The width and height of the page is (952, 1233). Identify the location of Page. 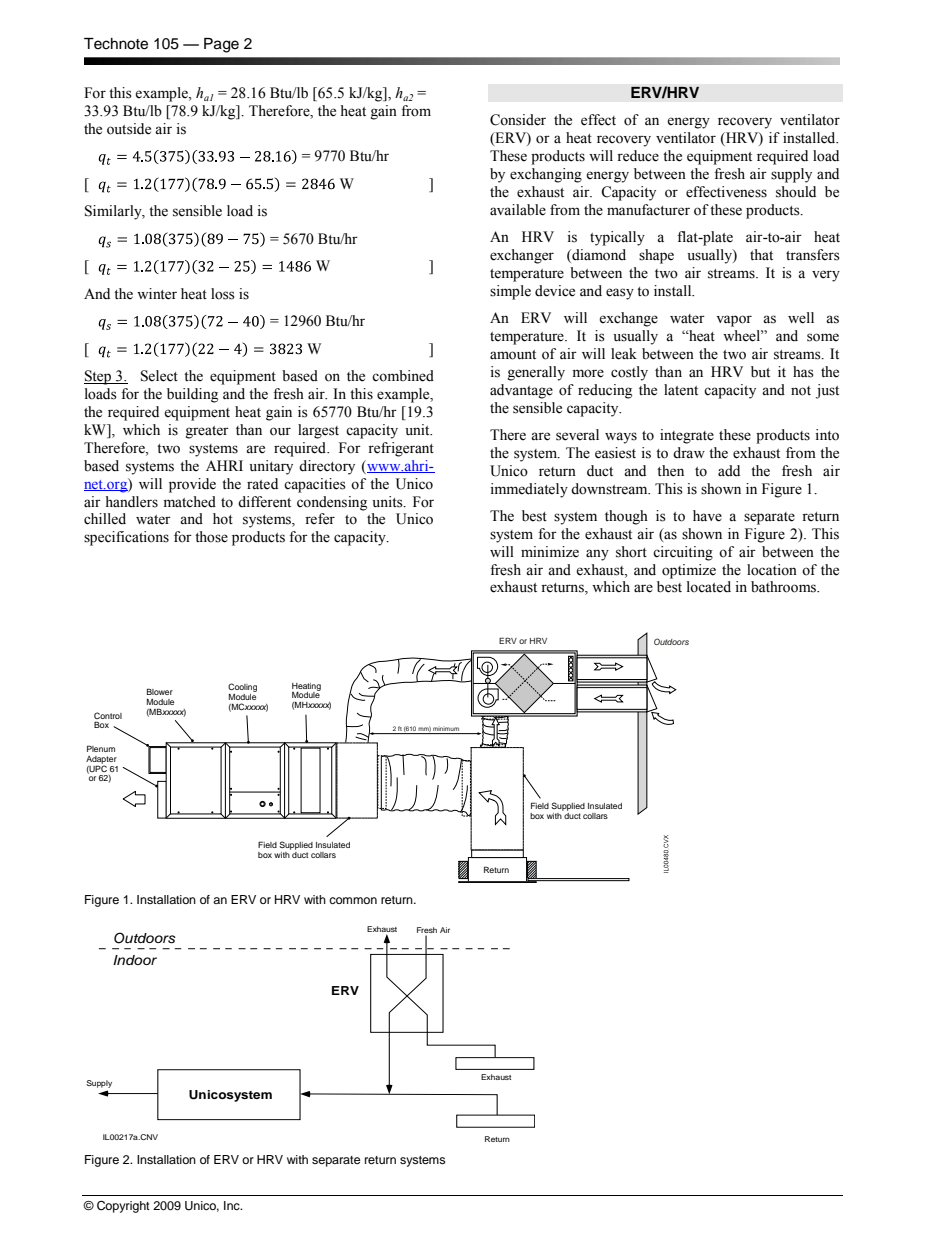
(221, 45).
